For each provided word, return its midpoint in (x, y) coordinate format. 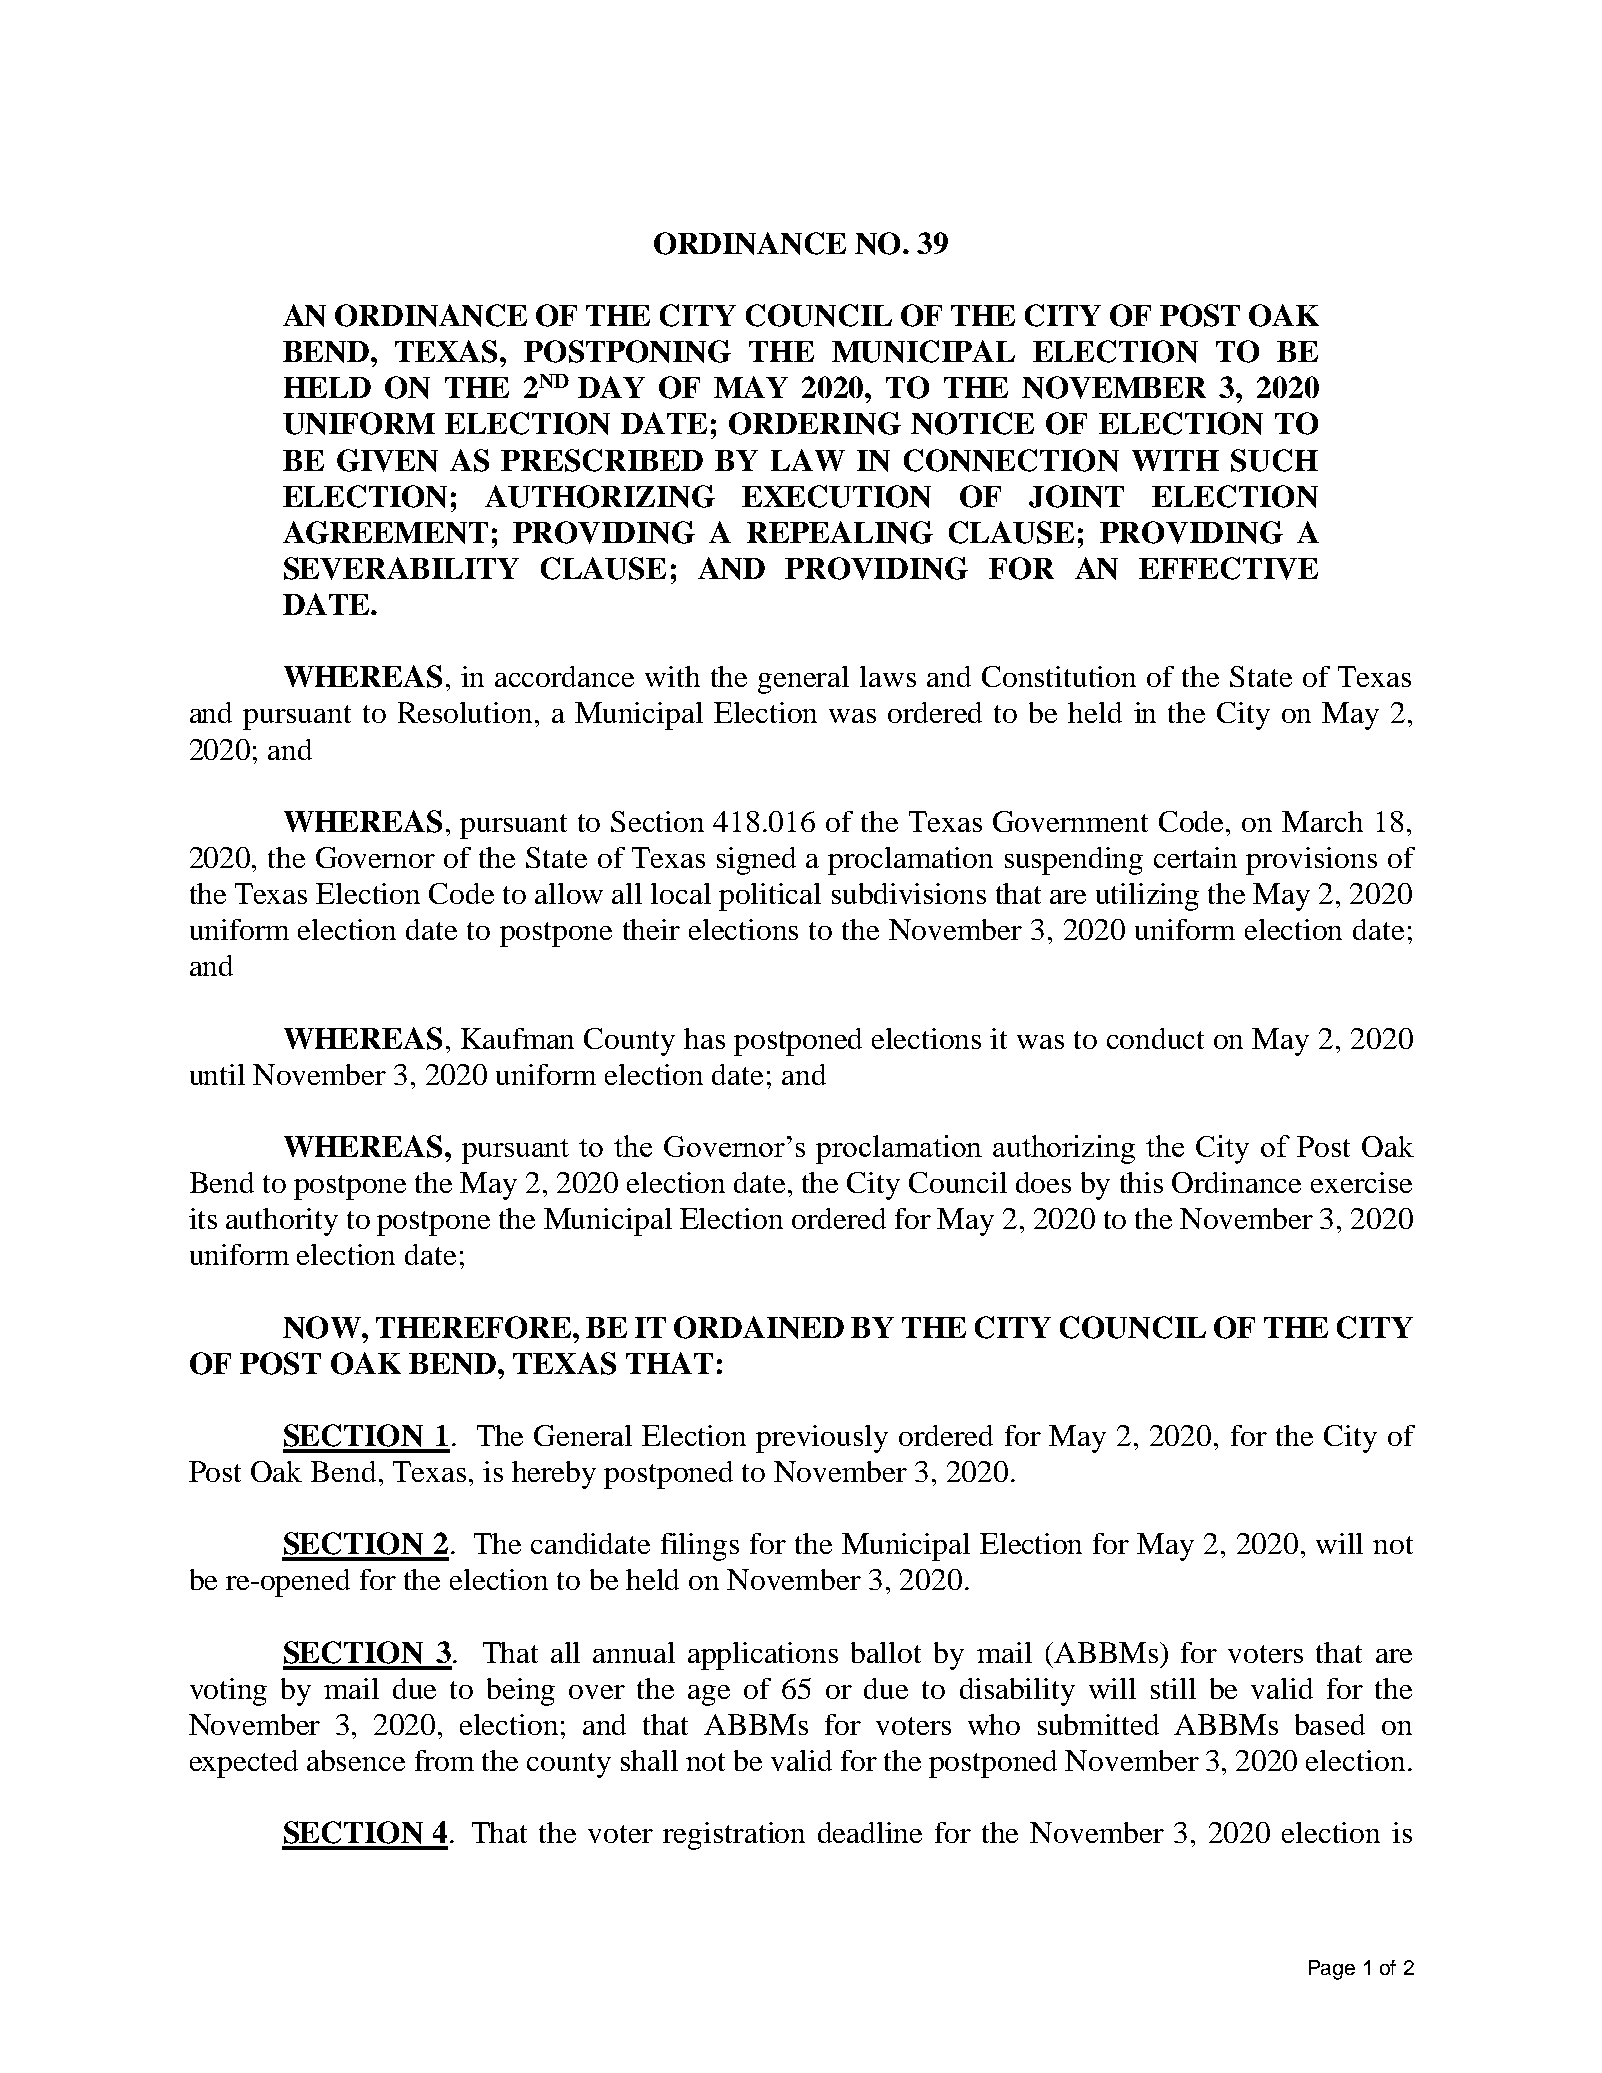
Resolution (465, 712)
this (1141, 1182)
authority (282, 1222)
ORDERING (815, 423)
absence (356, 1760)
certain (1195, 857)
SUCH (1274, 460)
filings (700, 1547)
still (1173, 1688)
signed (756, 861)
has (704, 1038)
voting (228, 1692)
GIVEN (387, 460)
